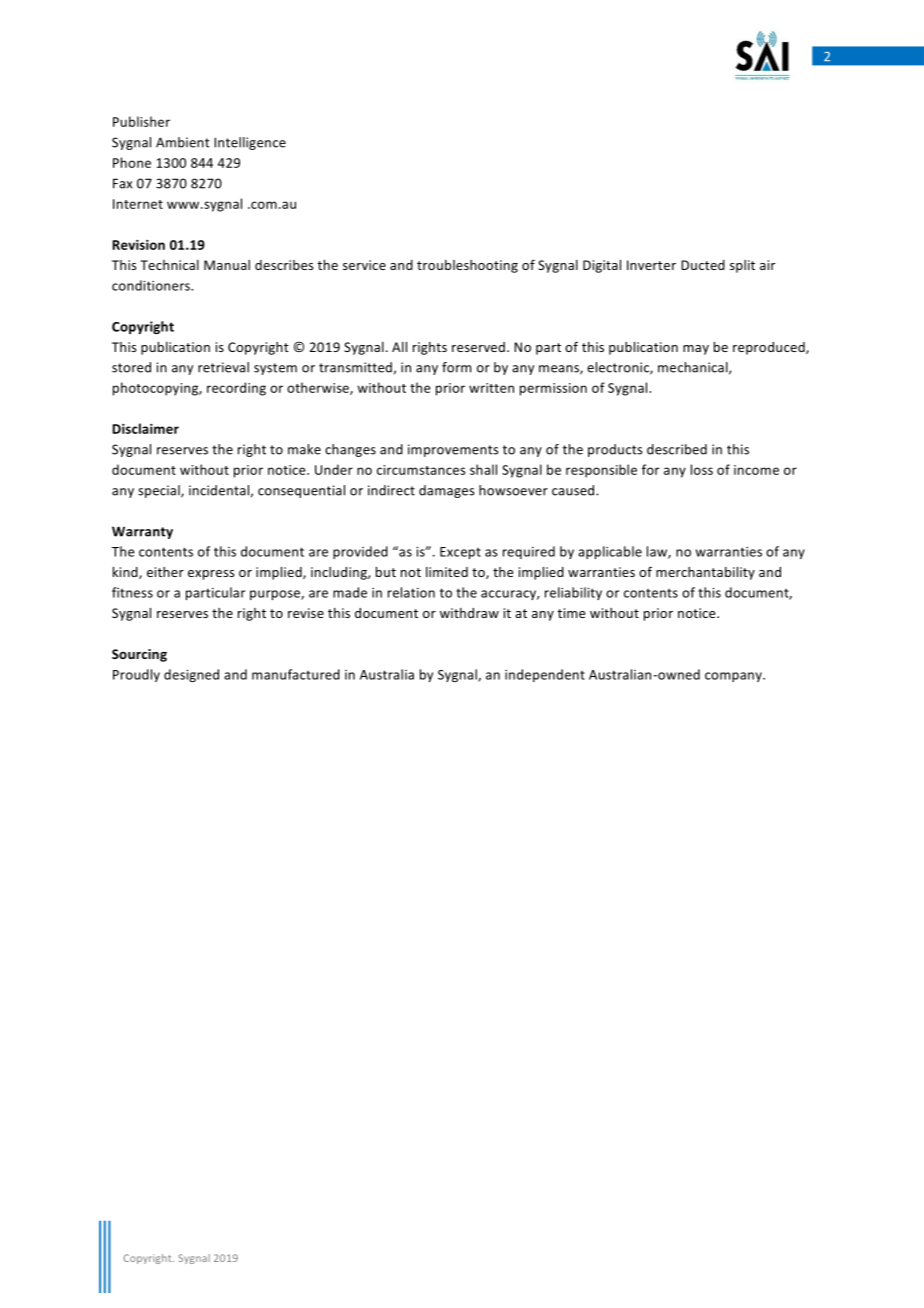 The image size is (924, 1308). Describe the element at coordinates (734, 677) in the screenshot. I see `company` at that location.
